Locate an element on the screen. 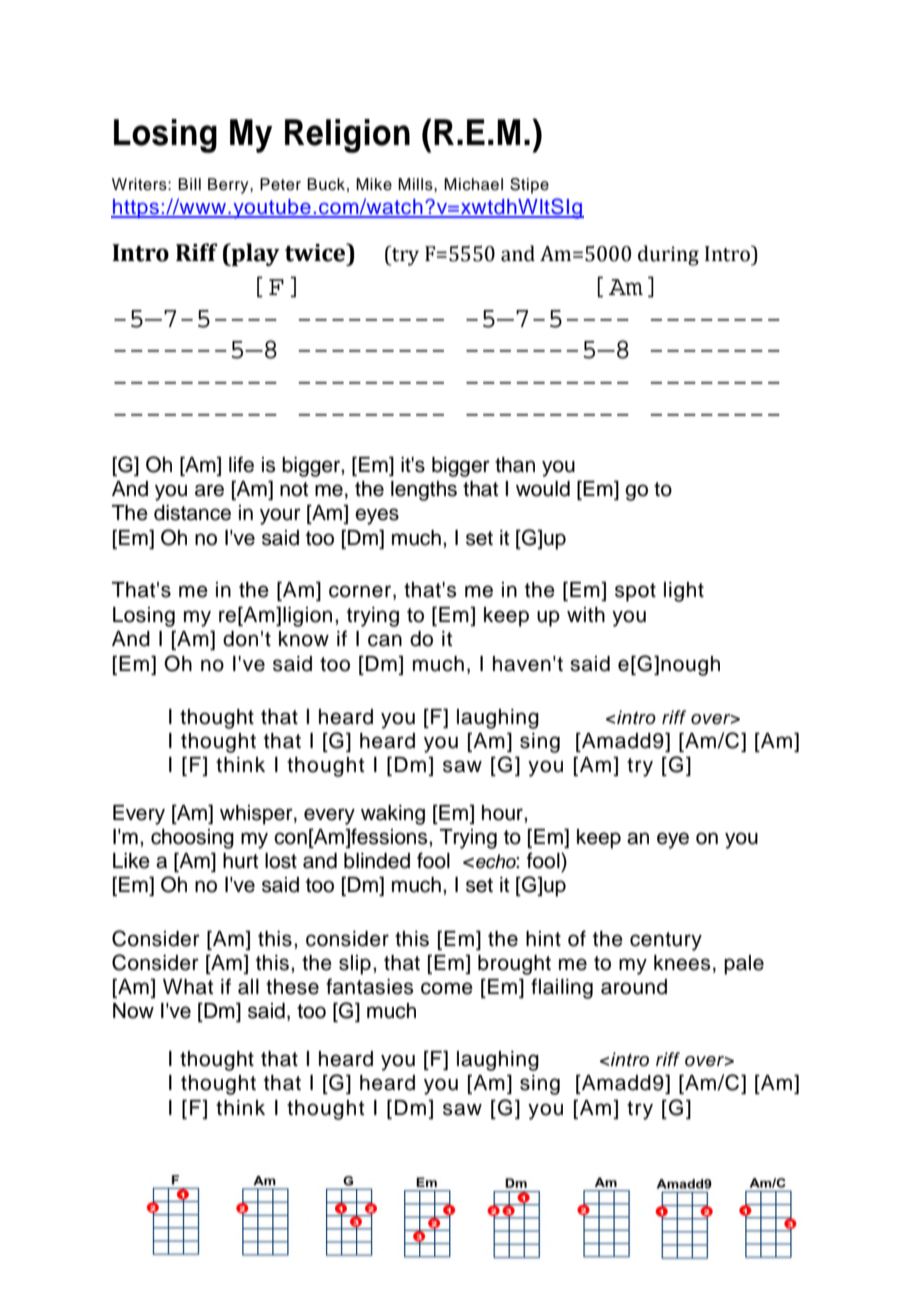 The width and height of the screenshot is (924, 1308). Bill is located at coordinates (189, 184).
